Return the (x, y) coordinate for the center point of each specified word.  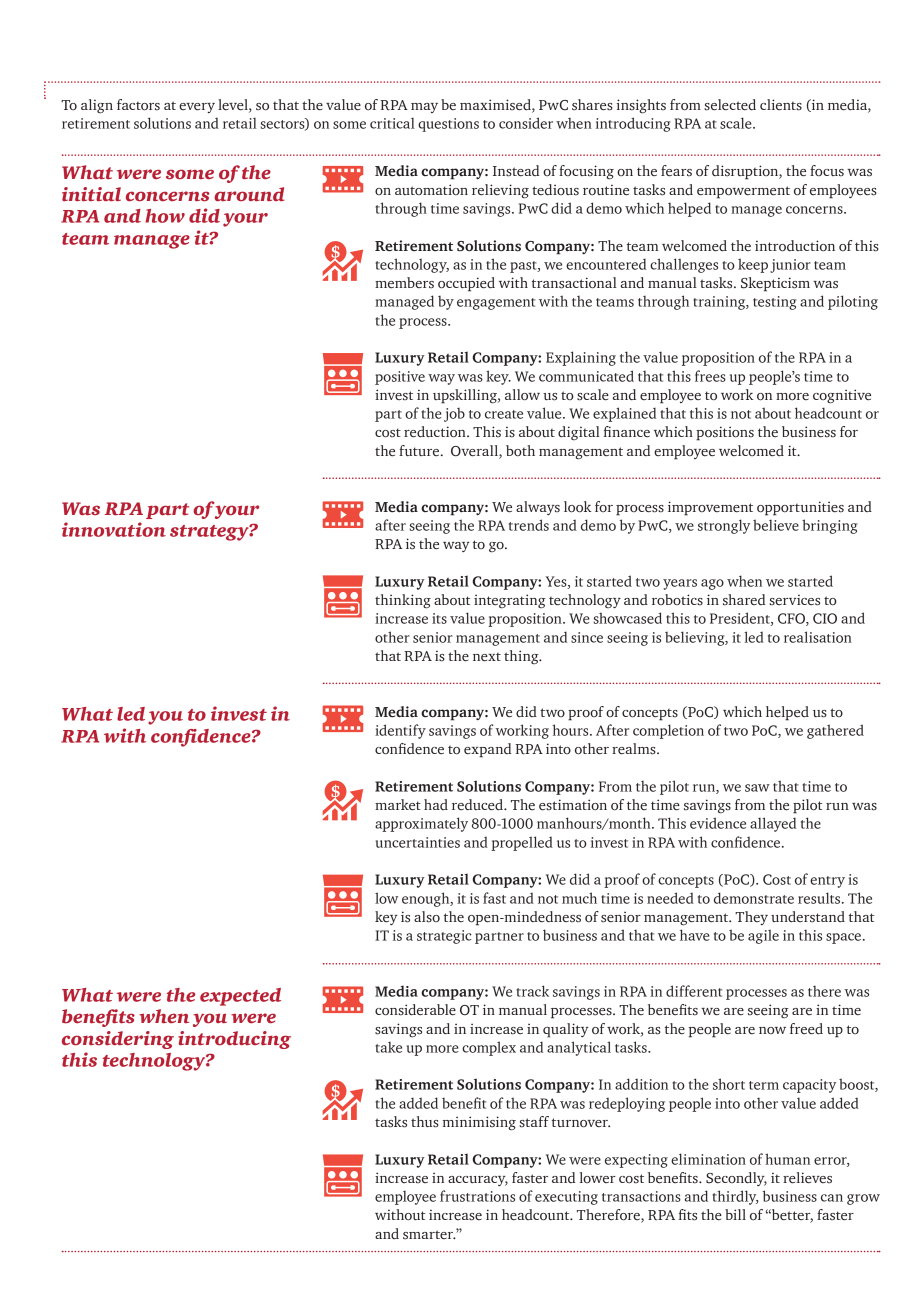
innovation (114, 529)
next (487, 657)
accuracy (478, 1181)
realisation (818, 637)
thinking (403, 601)
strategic (444, 937)
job (454, 414)
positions (725, 433)
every (197, 108)
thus (425, 1122)
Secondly (736, 1179)
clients (781, 105)
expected (240, 997)
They (751, 918)
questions (448, 125)
